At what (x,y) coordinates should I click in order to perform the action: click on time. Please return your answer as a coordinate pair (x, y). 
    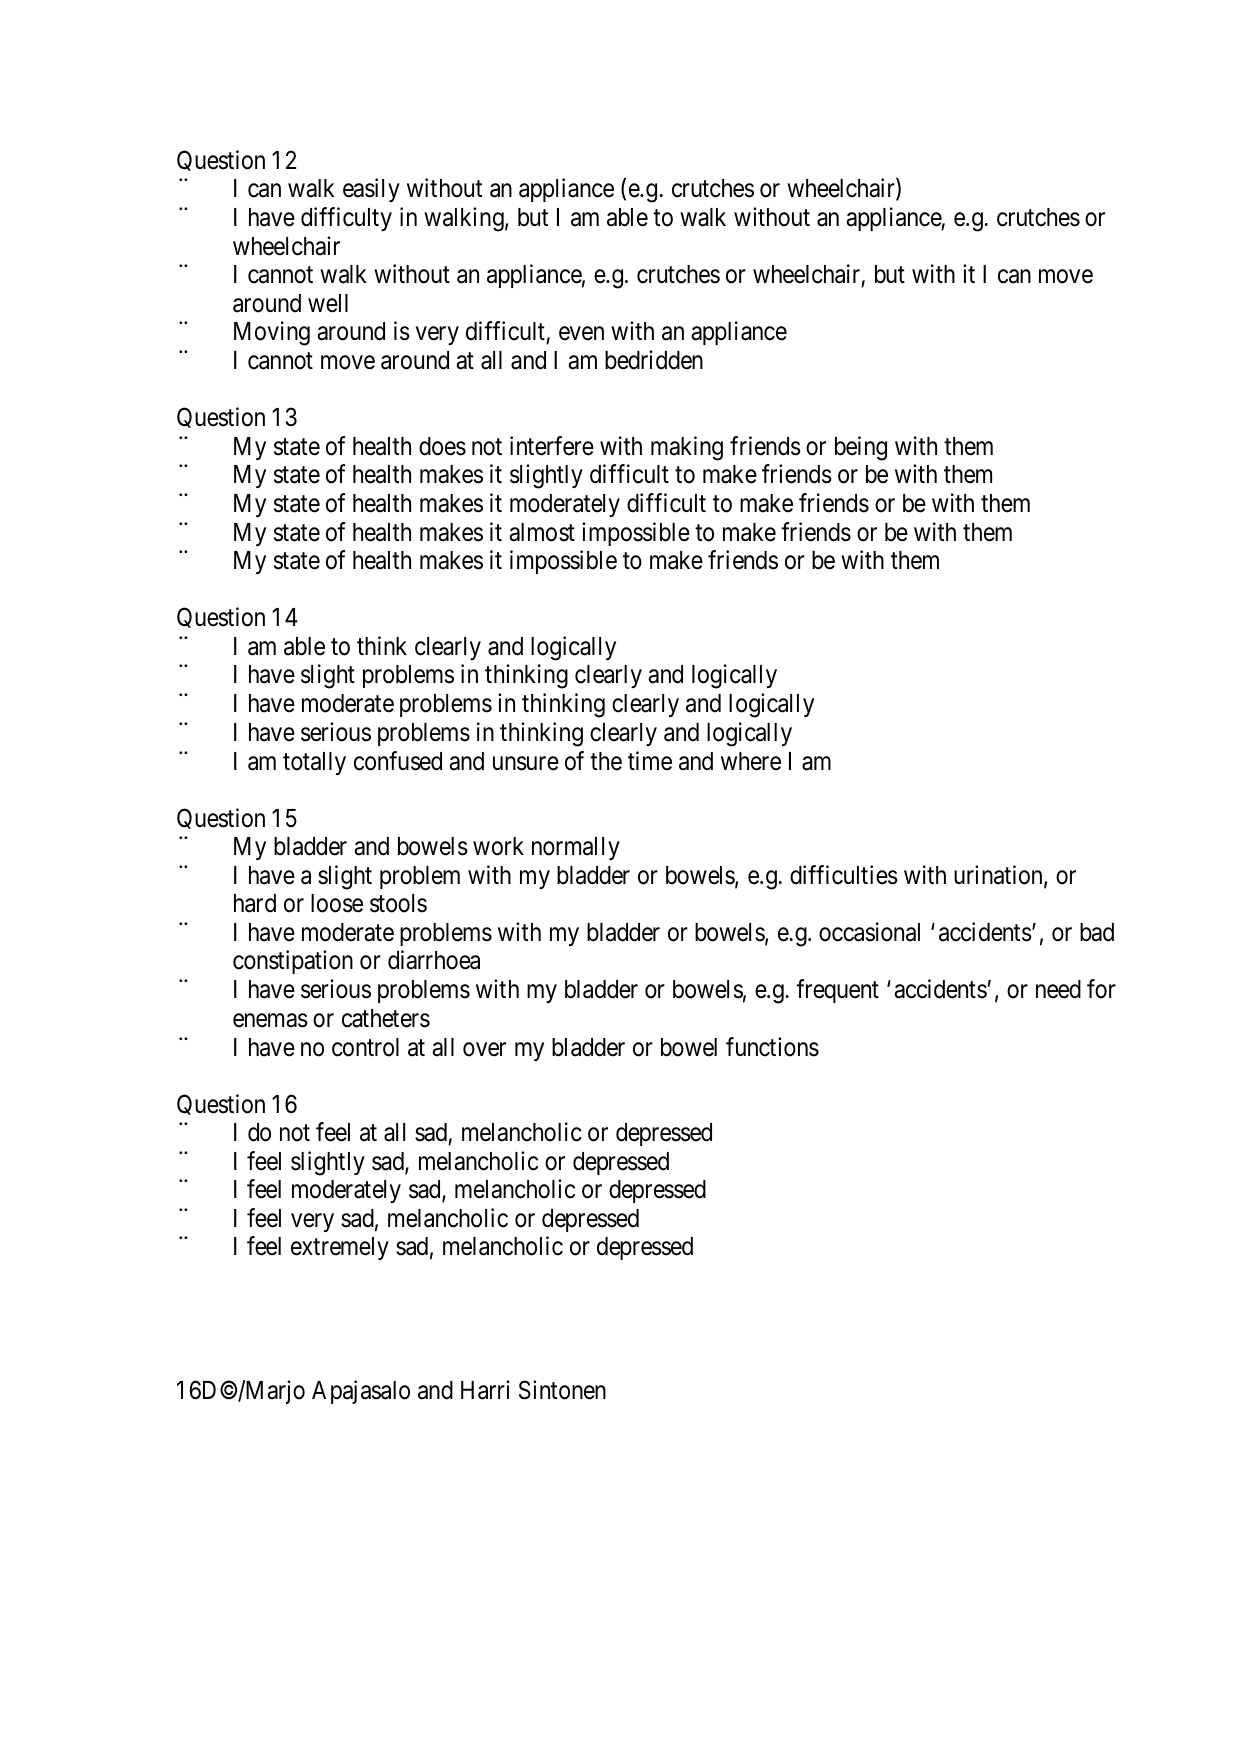
    Looking at the image, I should click on (650, 761).
